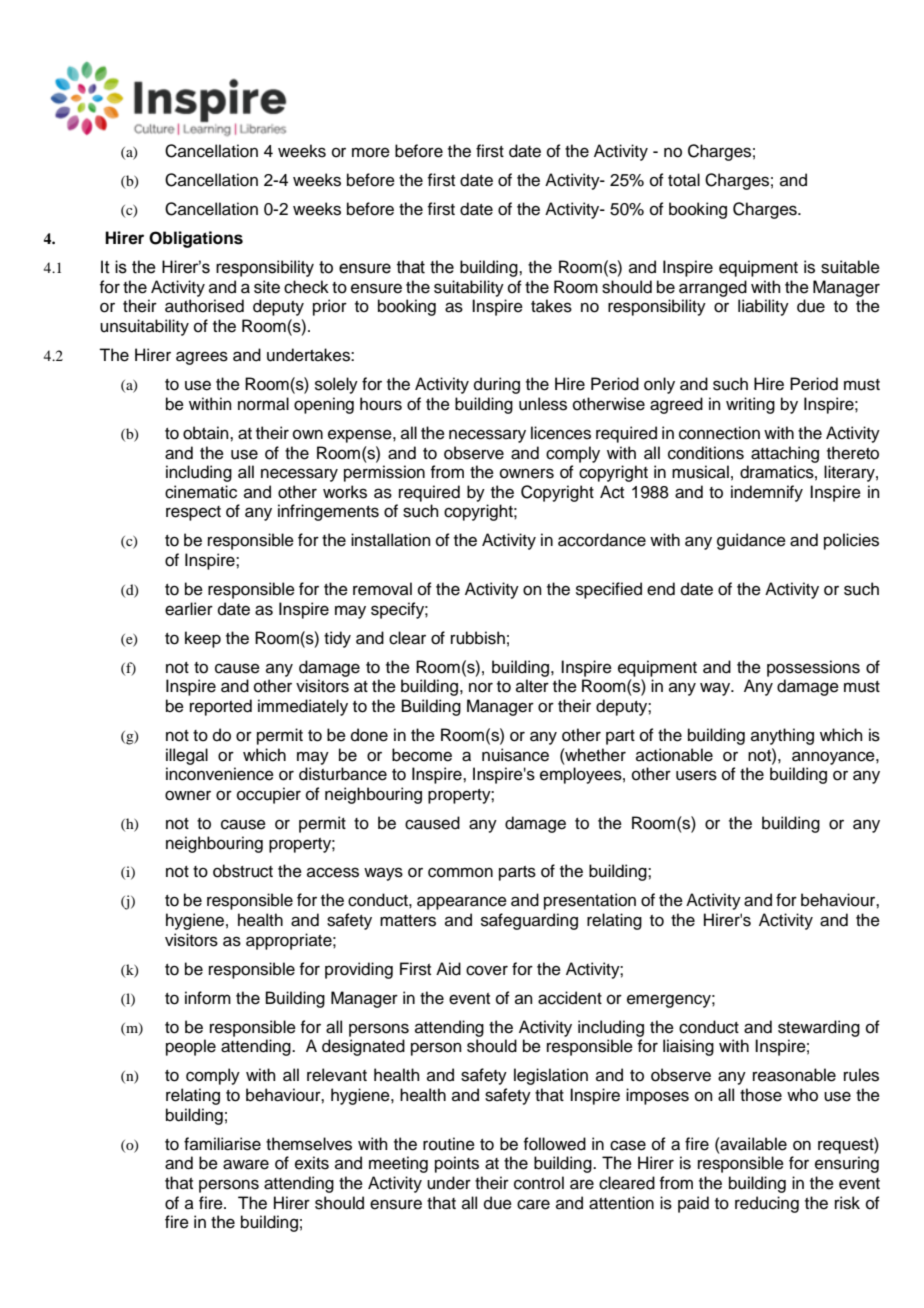 The image size is (924, 1308). Describe the element at coordinates (246, 1164) in the image. I see `aware` at that location.
